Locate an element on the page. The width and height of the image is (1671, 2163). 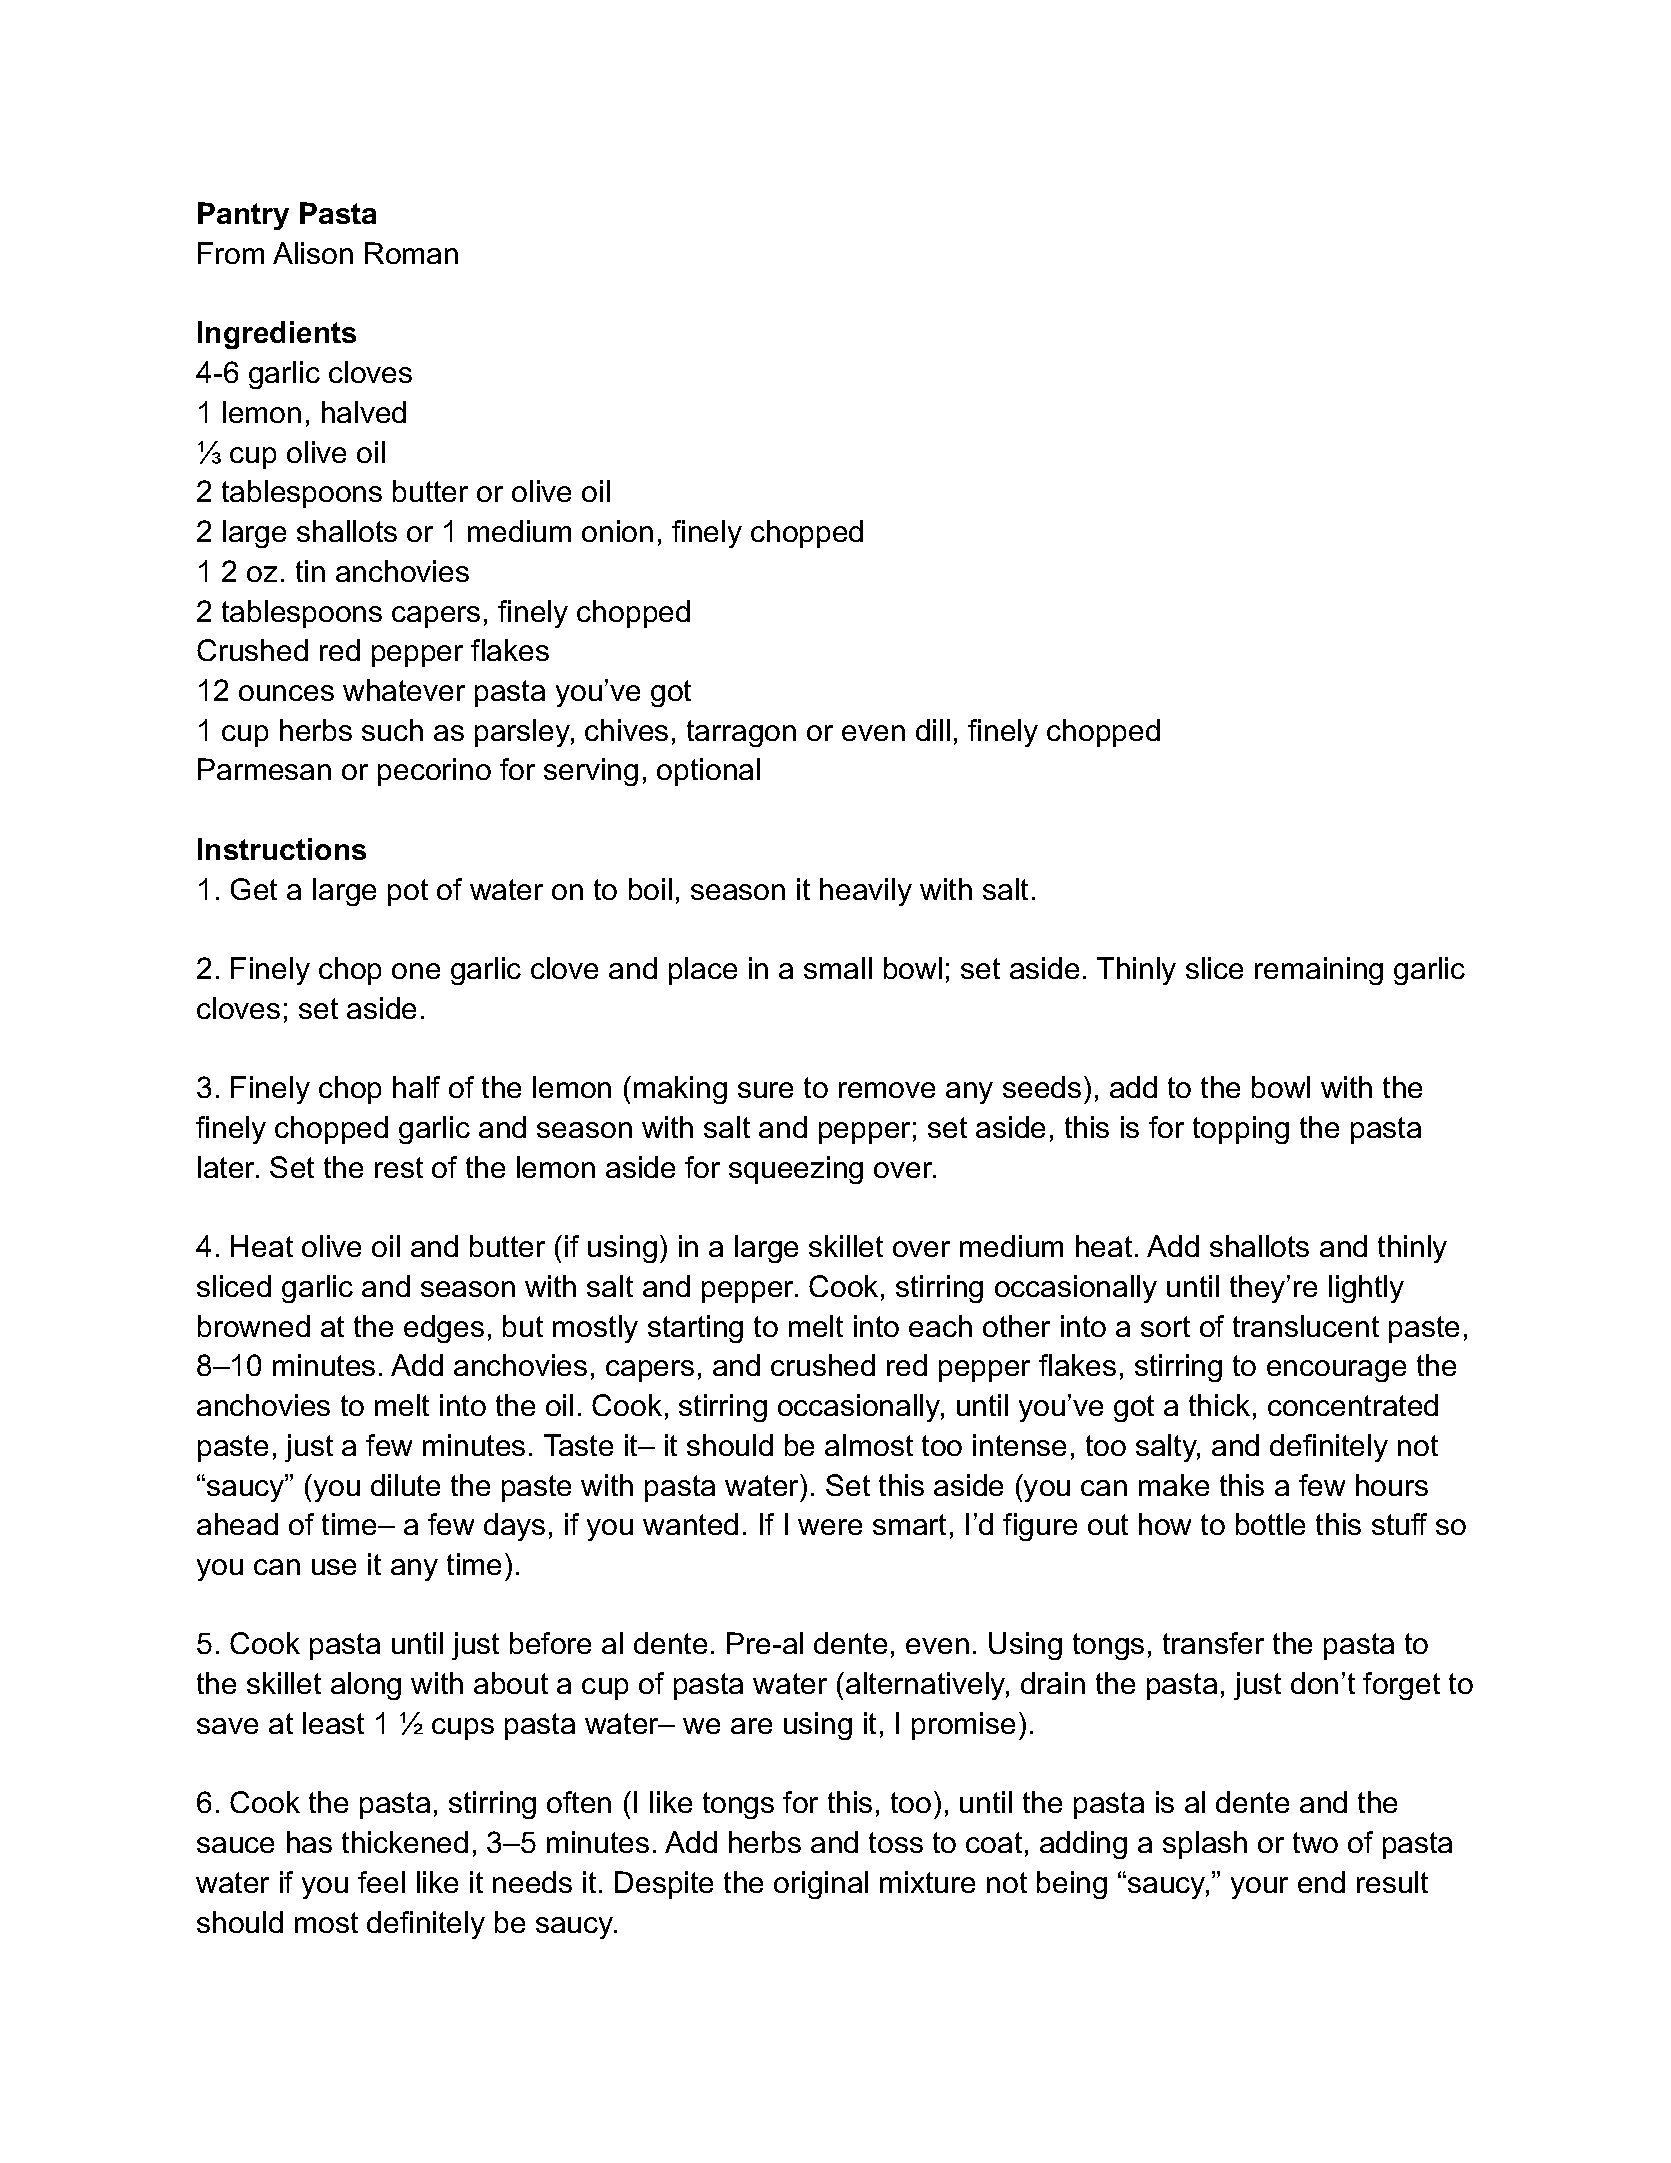
Roman is located at coordinates (411, 253).
